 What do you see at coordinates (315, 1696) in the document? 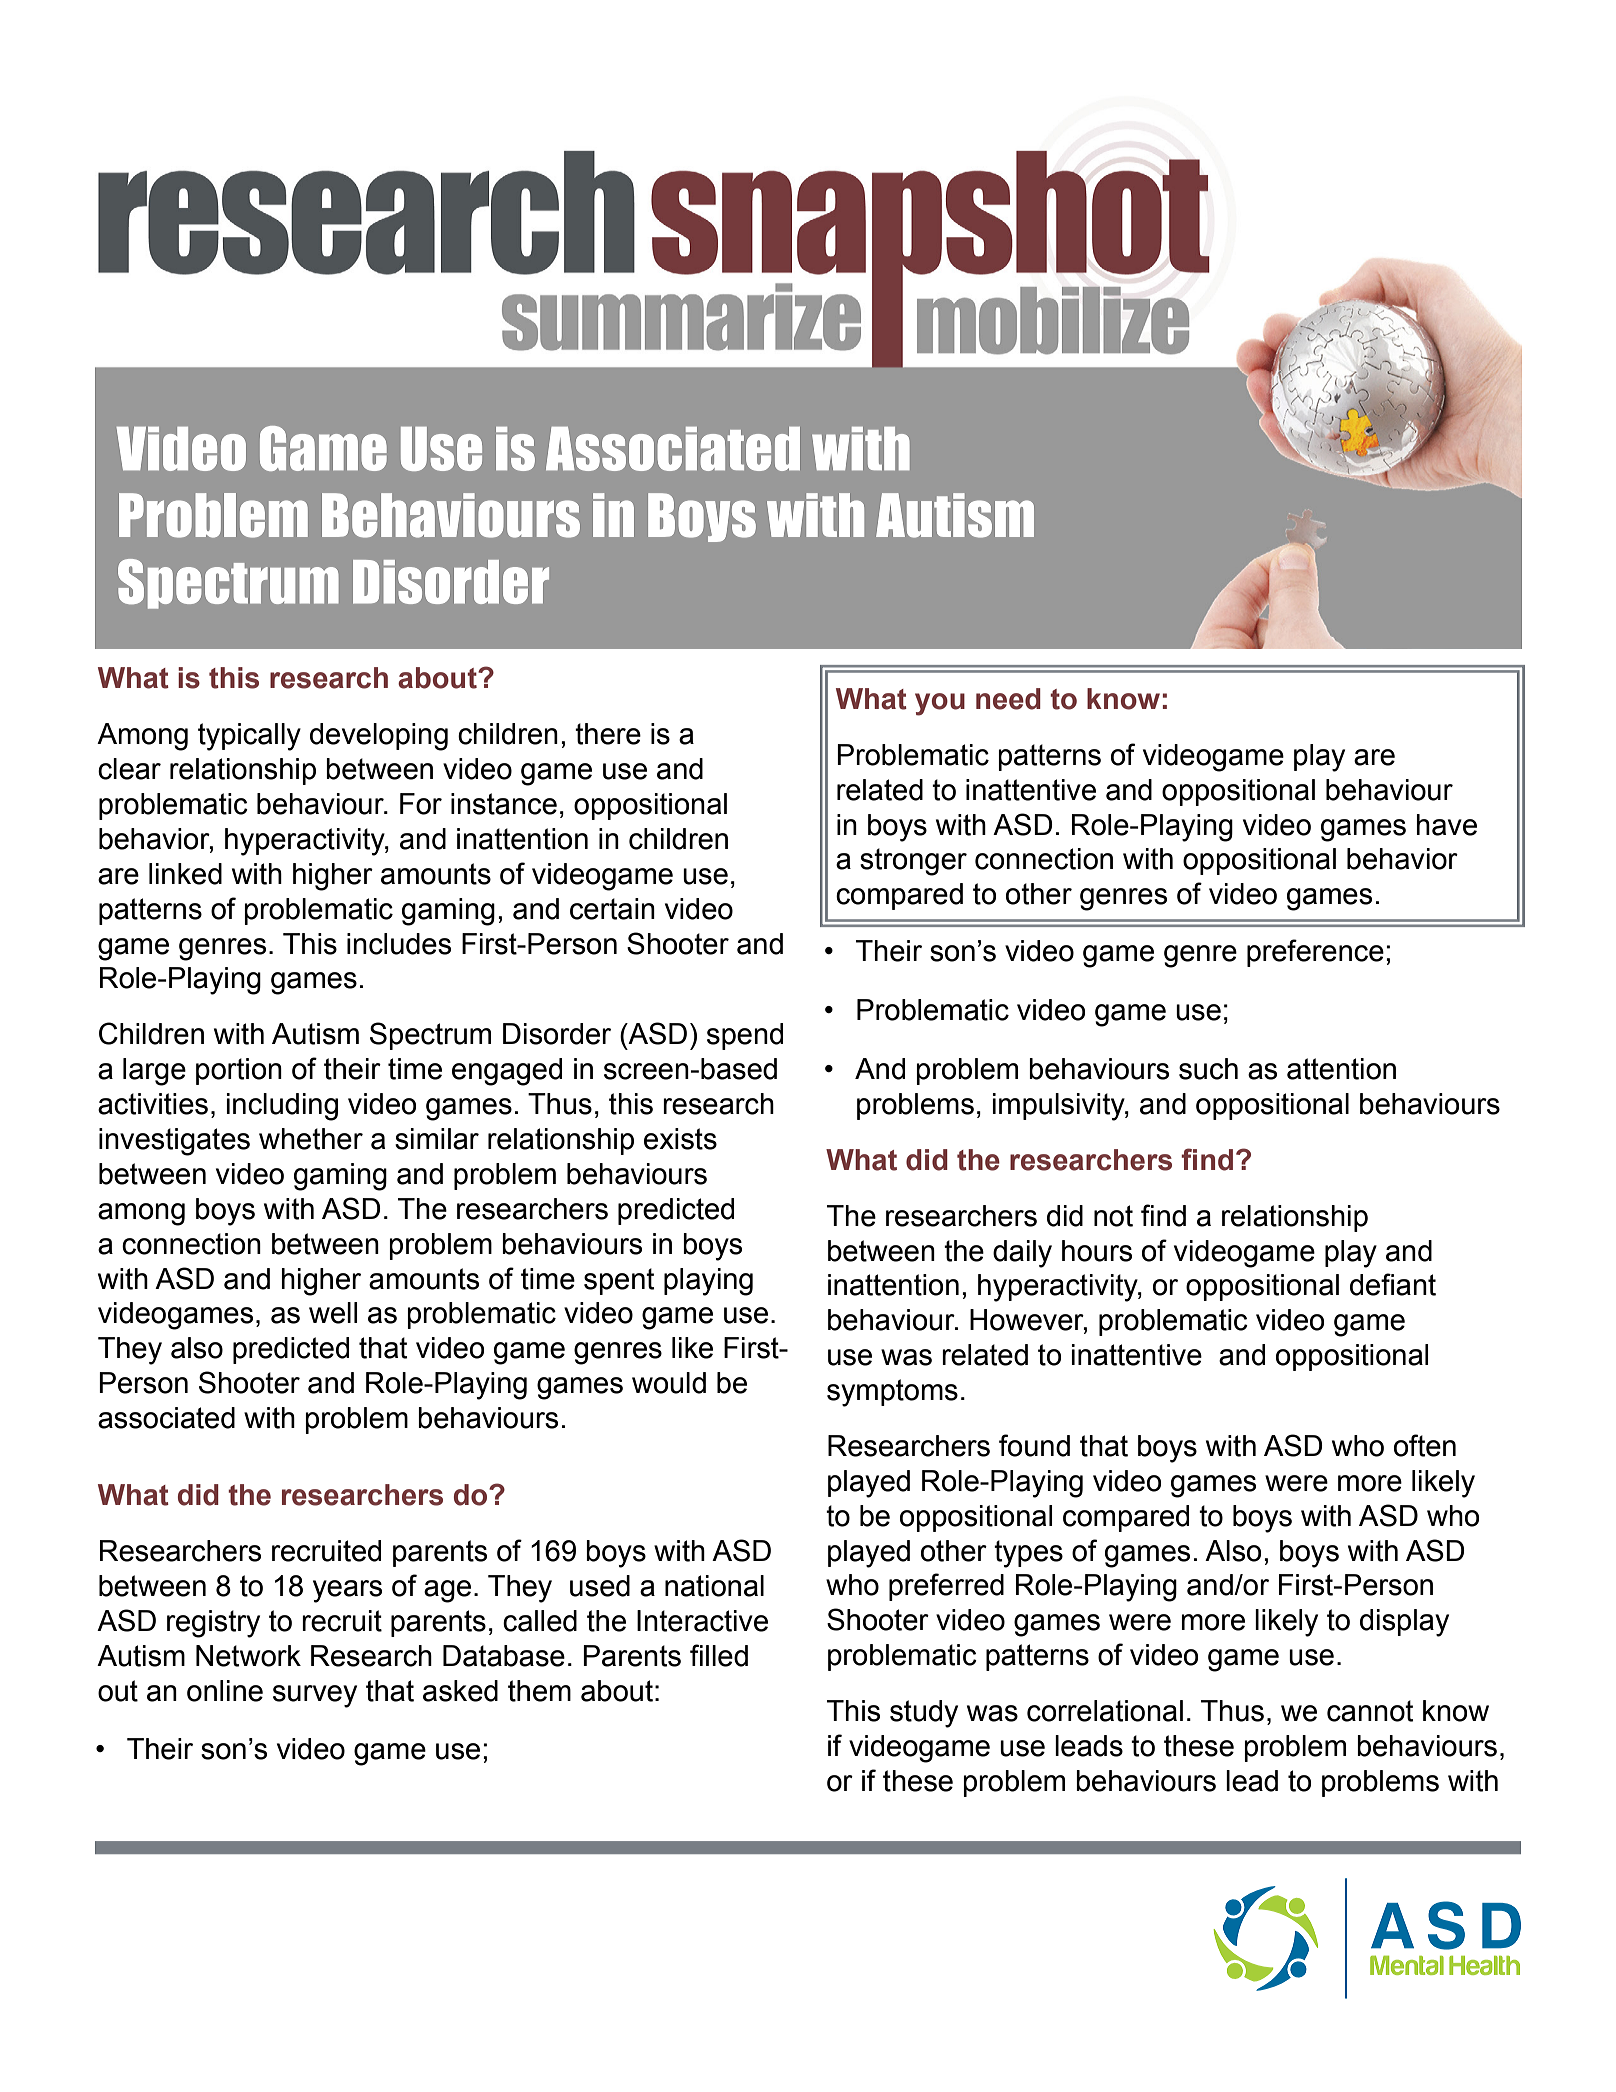
I see `survey` at bounding box center [315, 1696].
